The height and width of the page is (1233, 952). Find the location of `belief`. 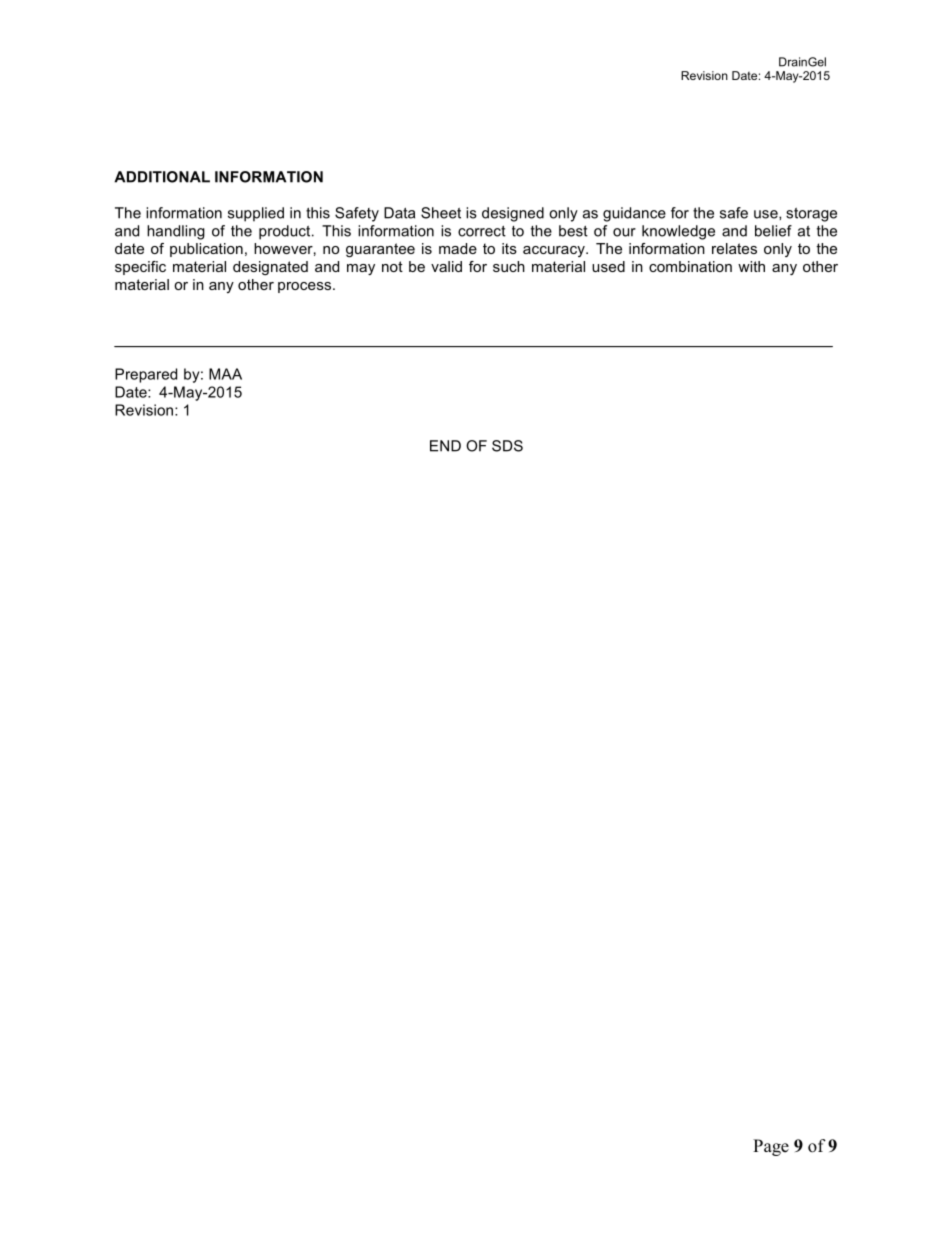

belief is located at coordinates (773, 231).
